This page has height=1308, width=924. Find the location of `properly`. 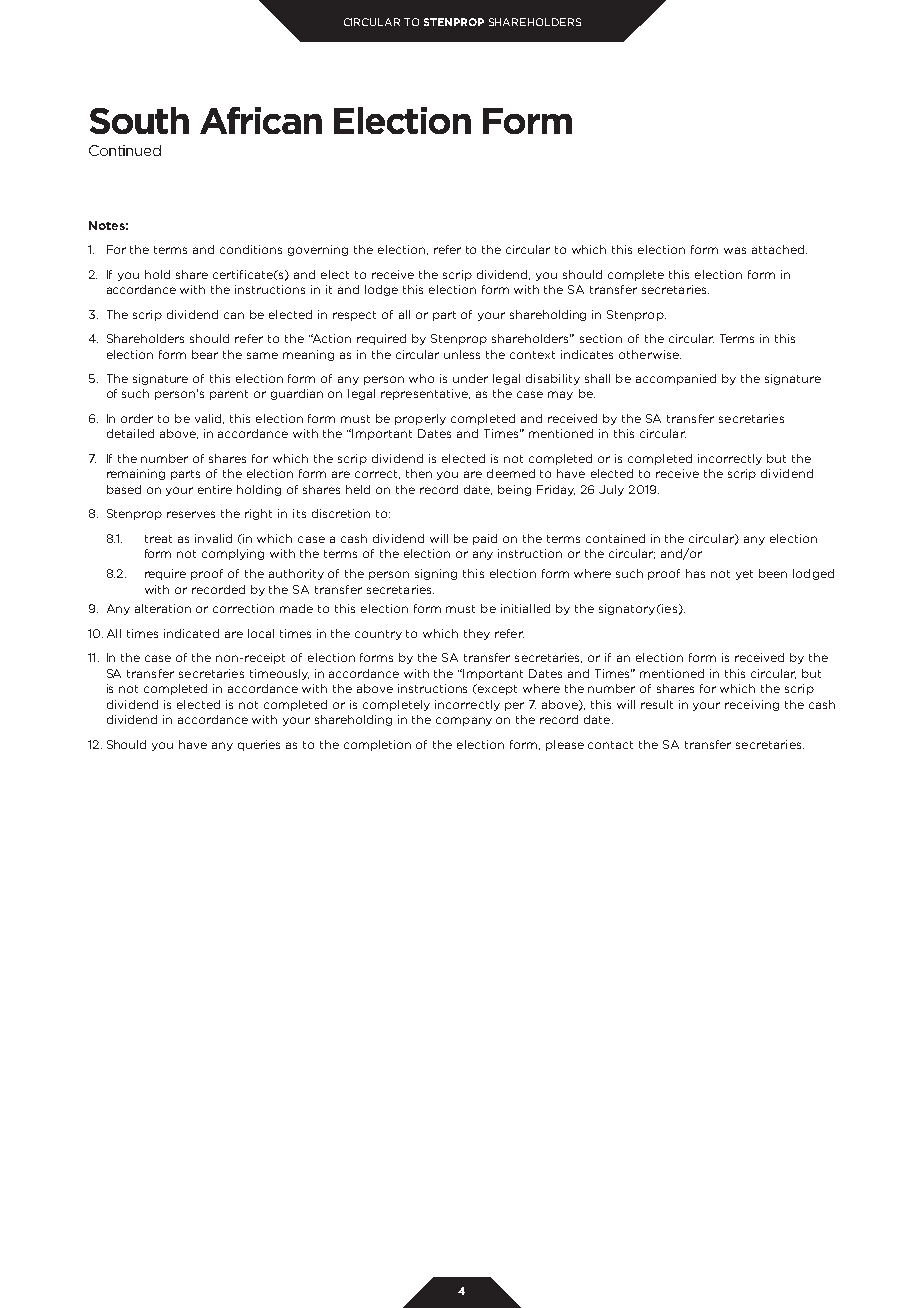

properly is located at coordinates (420, 419).
